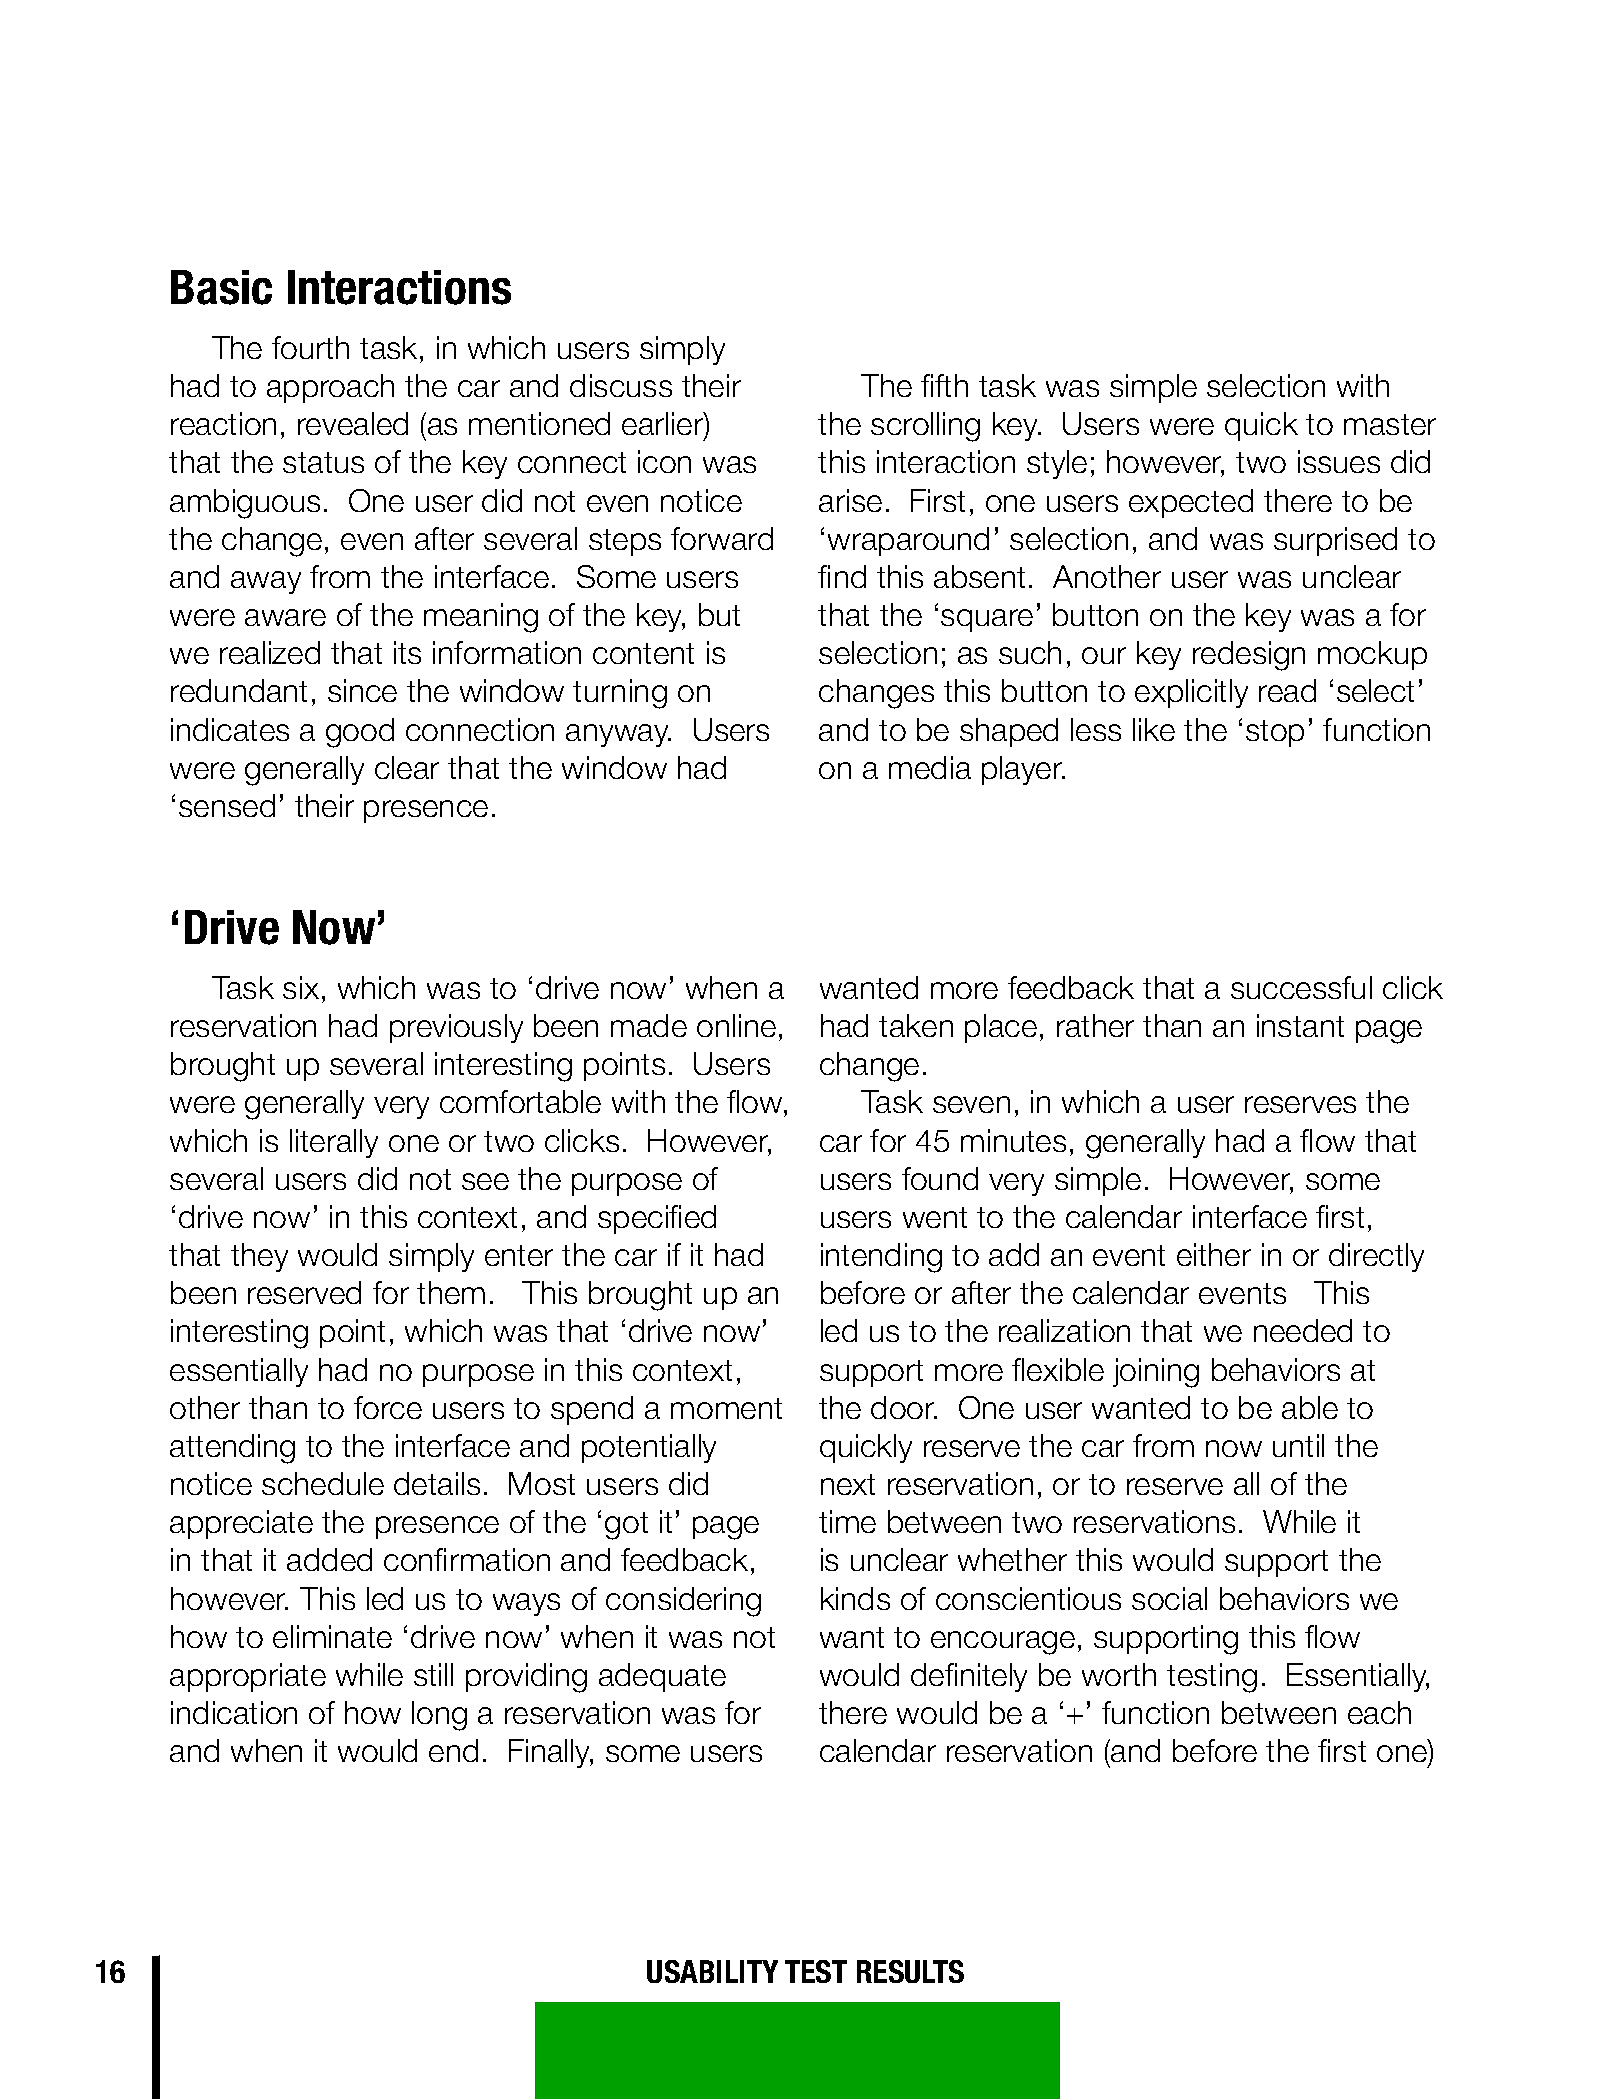  Describe the element at coordinates (1390, 424) in the screenshot. I see `master` at that location.
